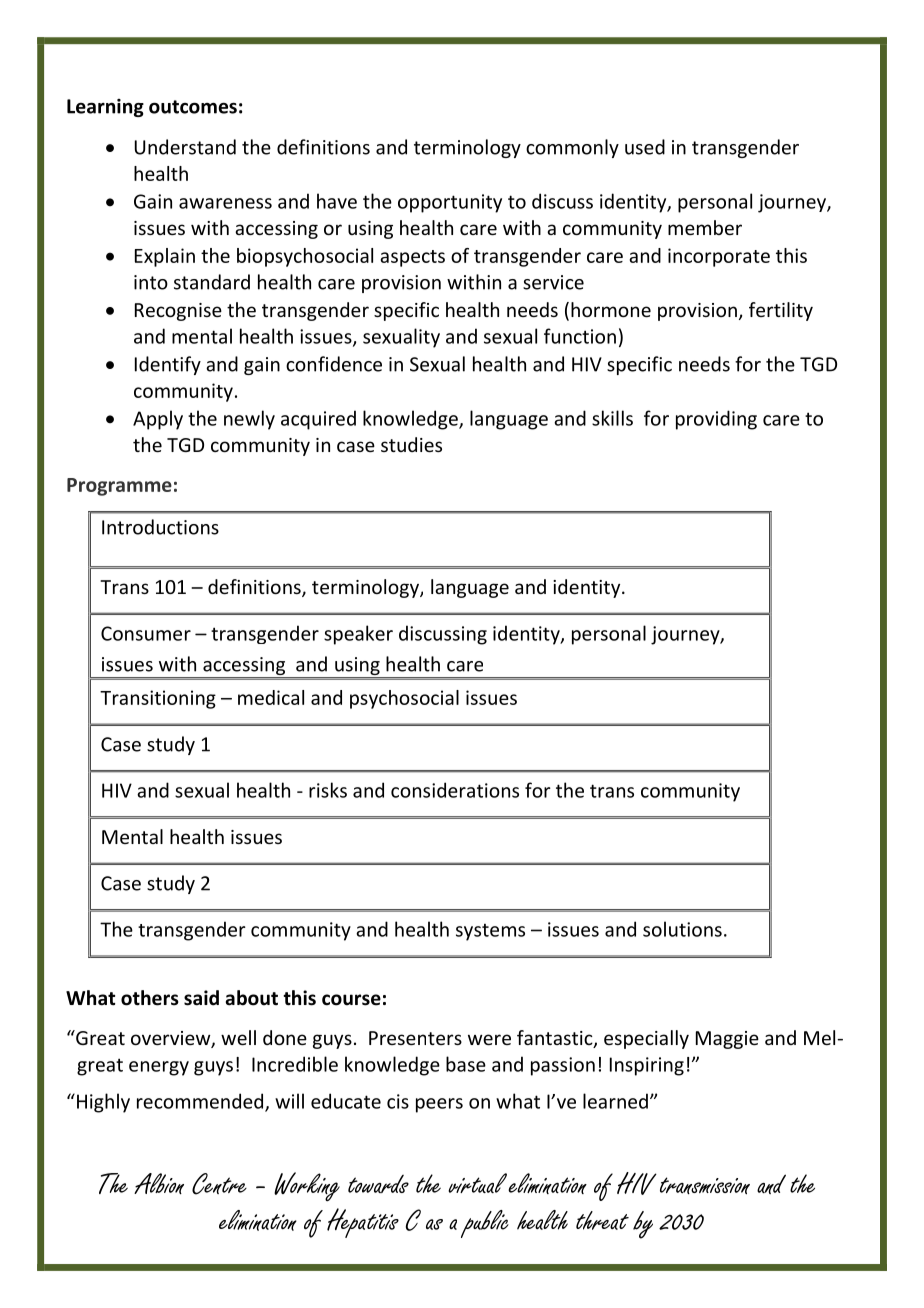  Describe the element at coordinates (455, 790) in the document. I see `considerations` at that location.
